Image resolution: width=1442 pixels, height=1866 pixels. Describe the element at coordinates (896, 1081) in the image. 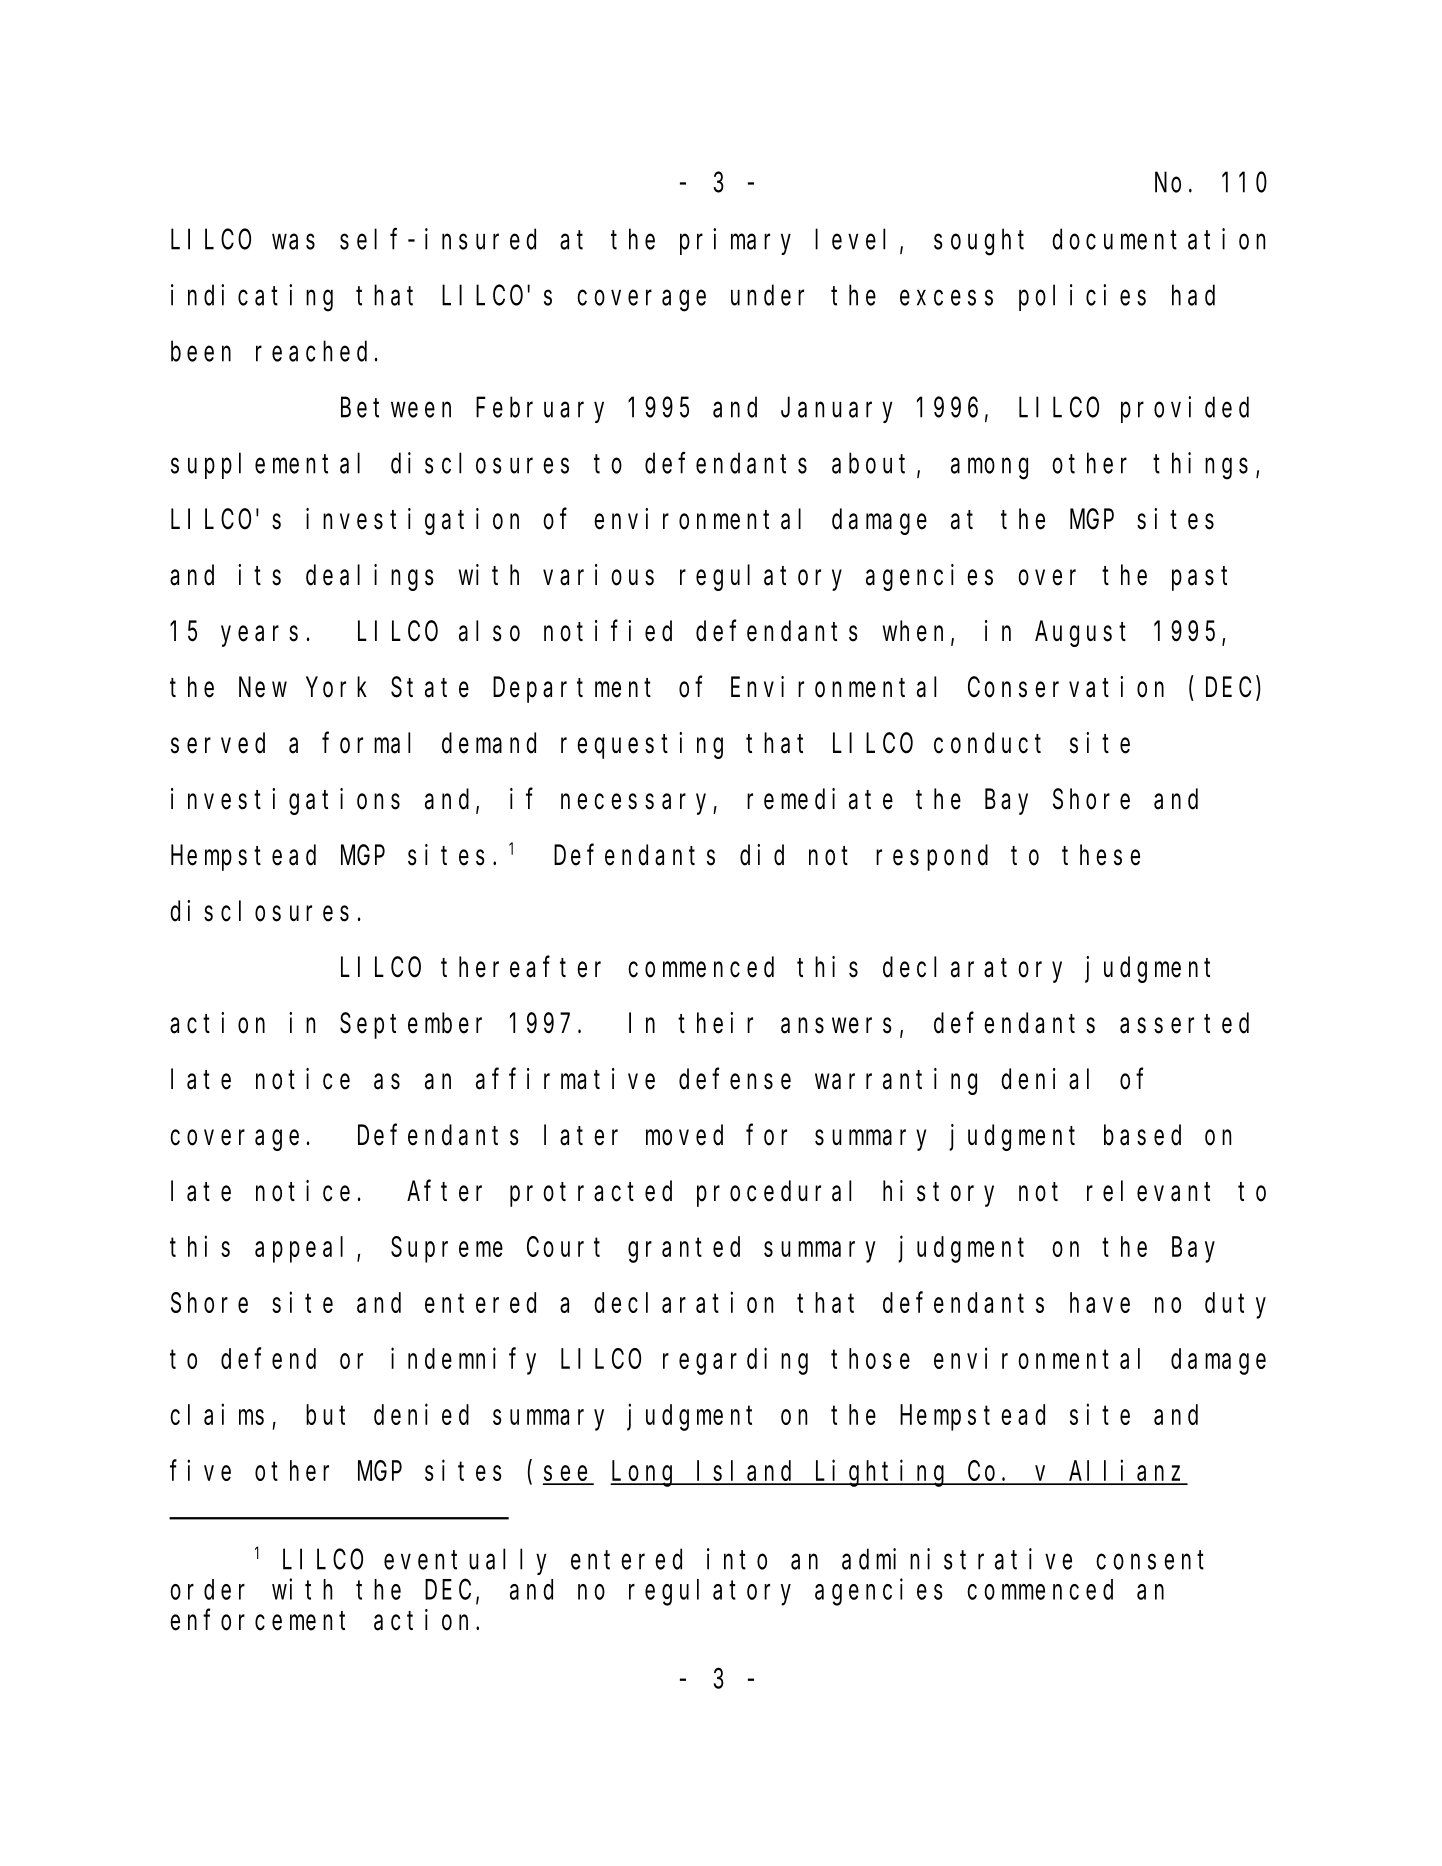

I see `warranting` at that location.
